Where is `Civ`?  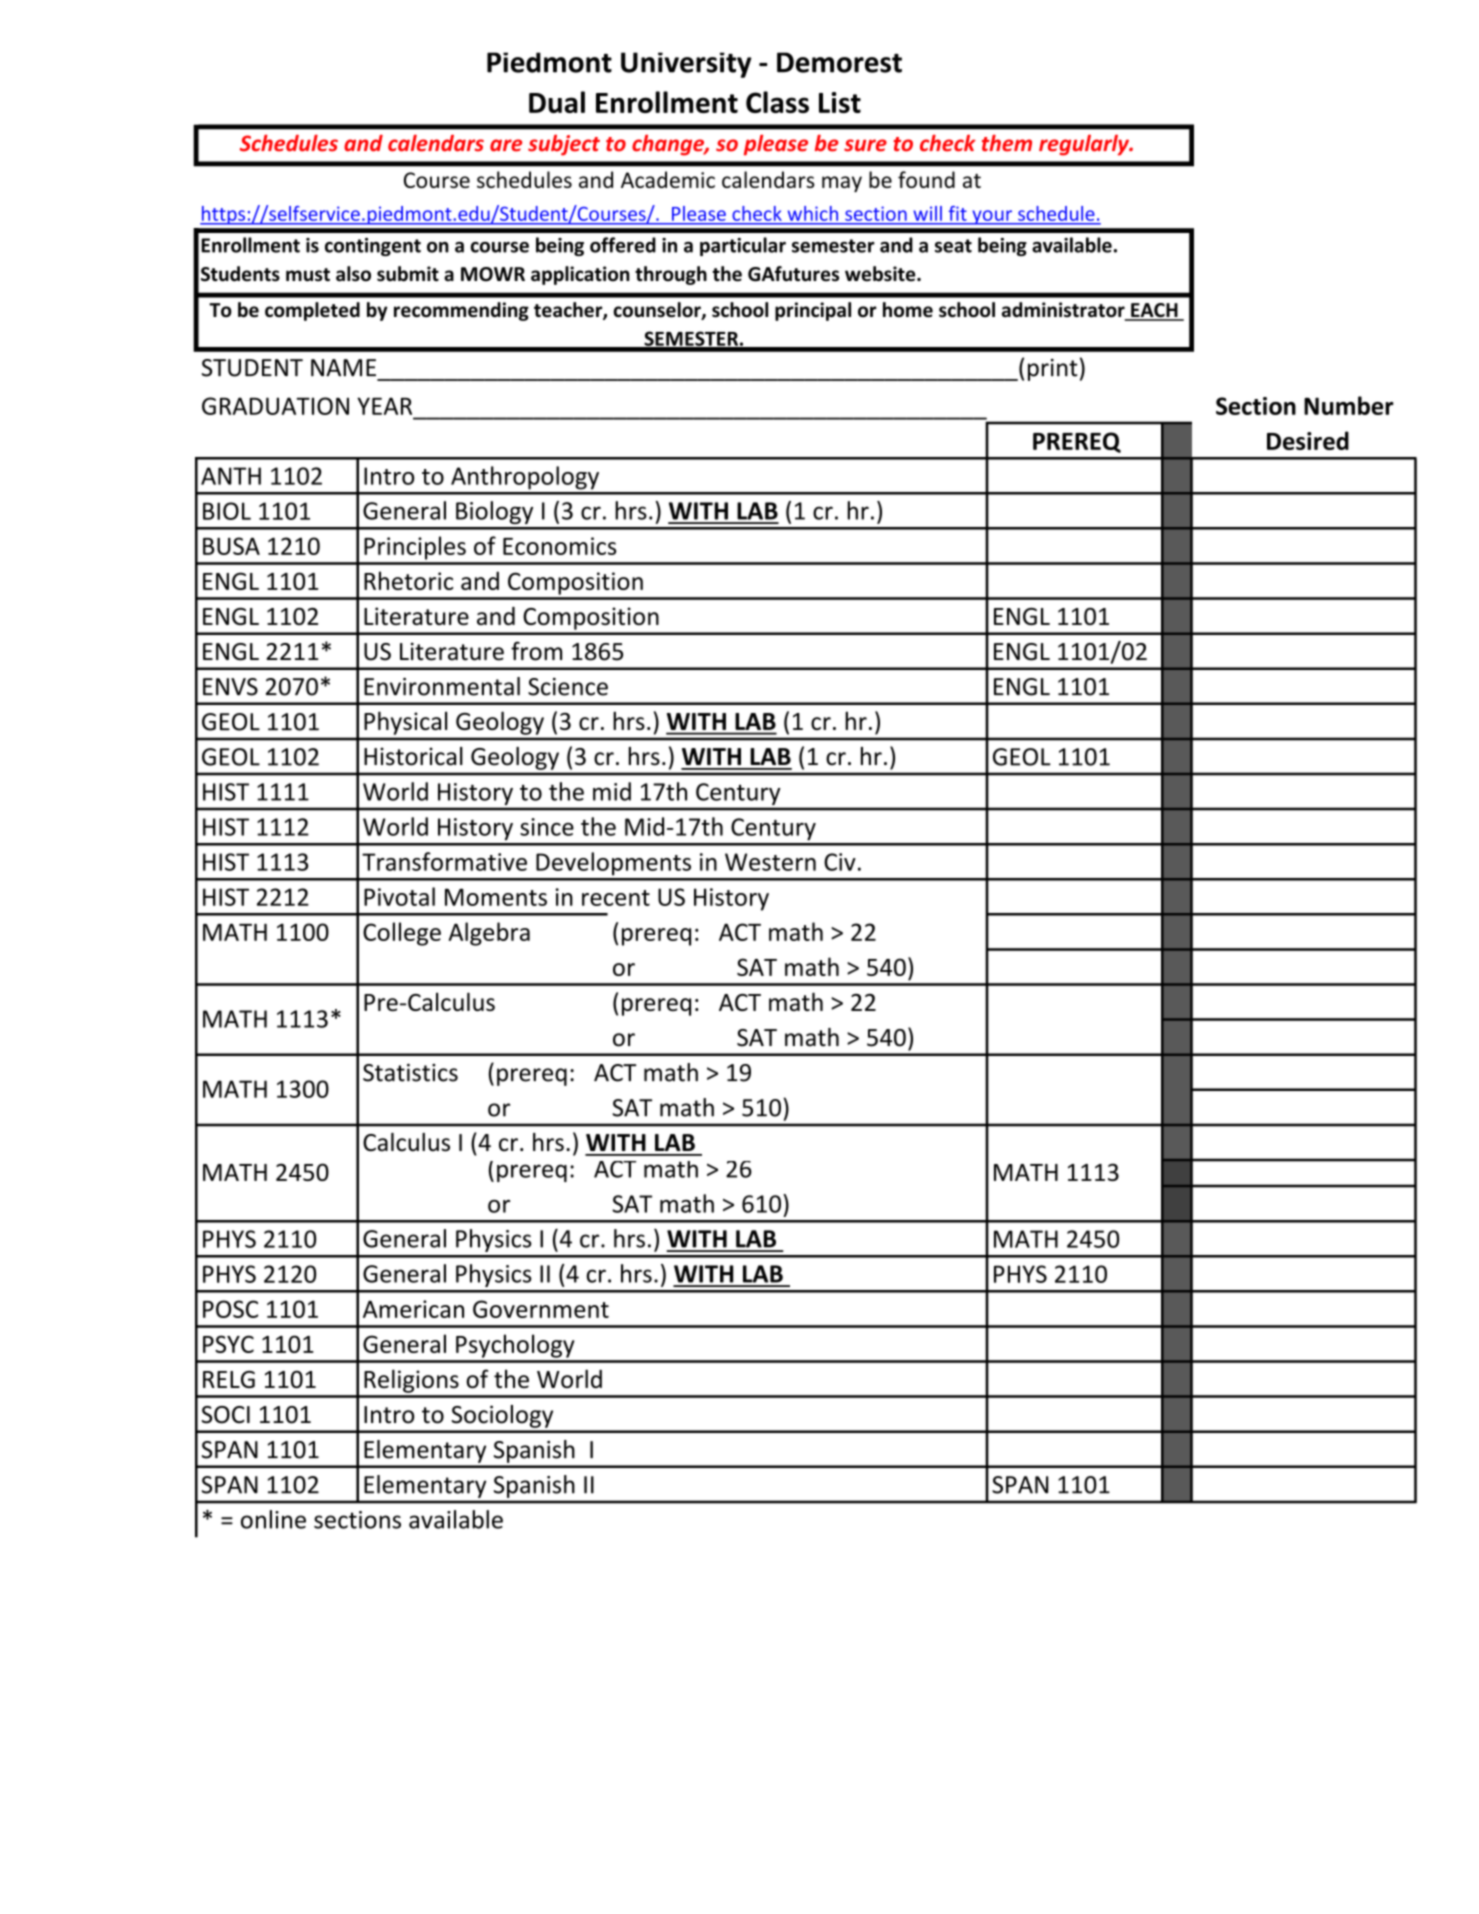
Civ is located at coordinates (840, 862).
